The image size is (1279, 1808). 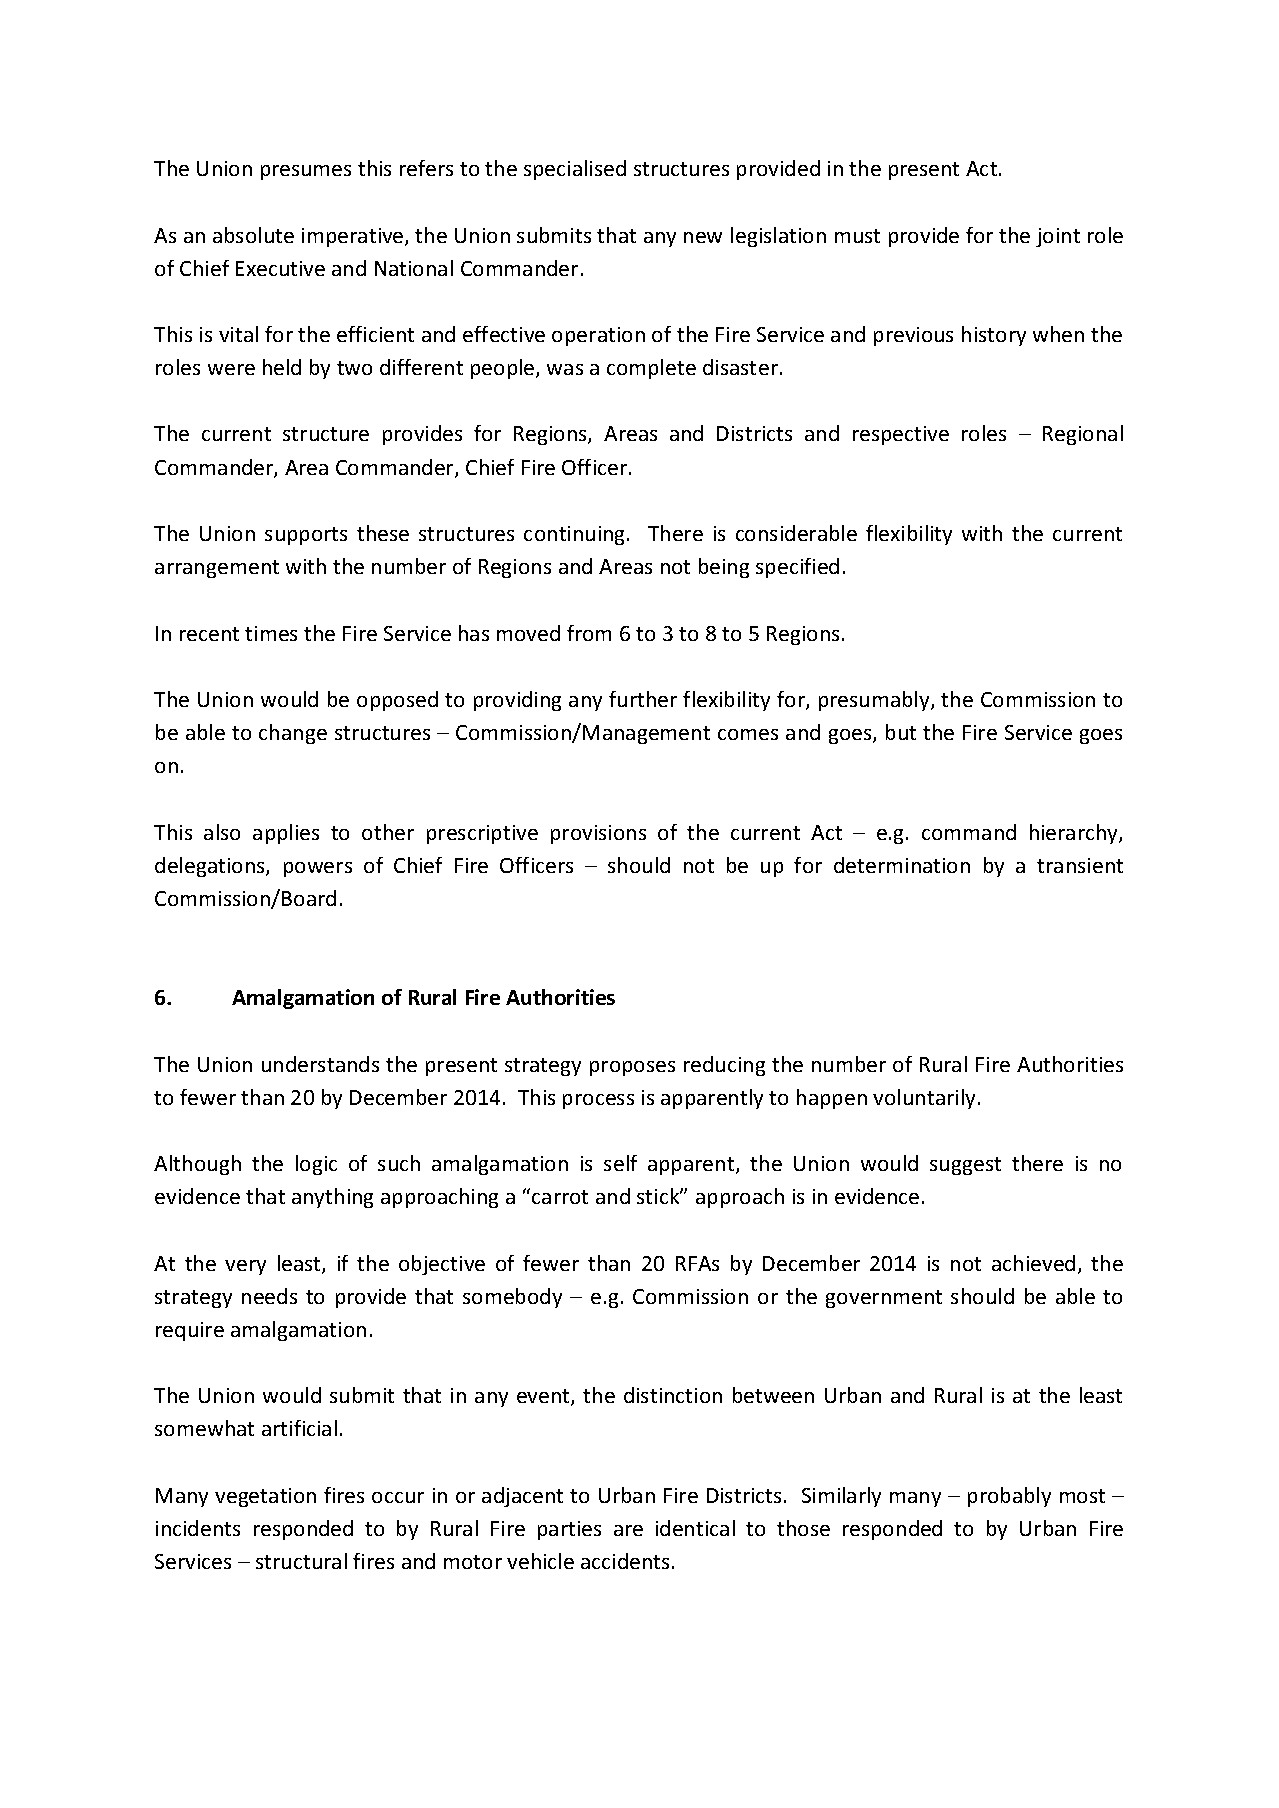 I want to click on vegetation, so click(x=265, y=1497).
